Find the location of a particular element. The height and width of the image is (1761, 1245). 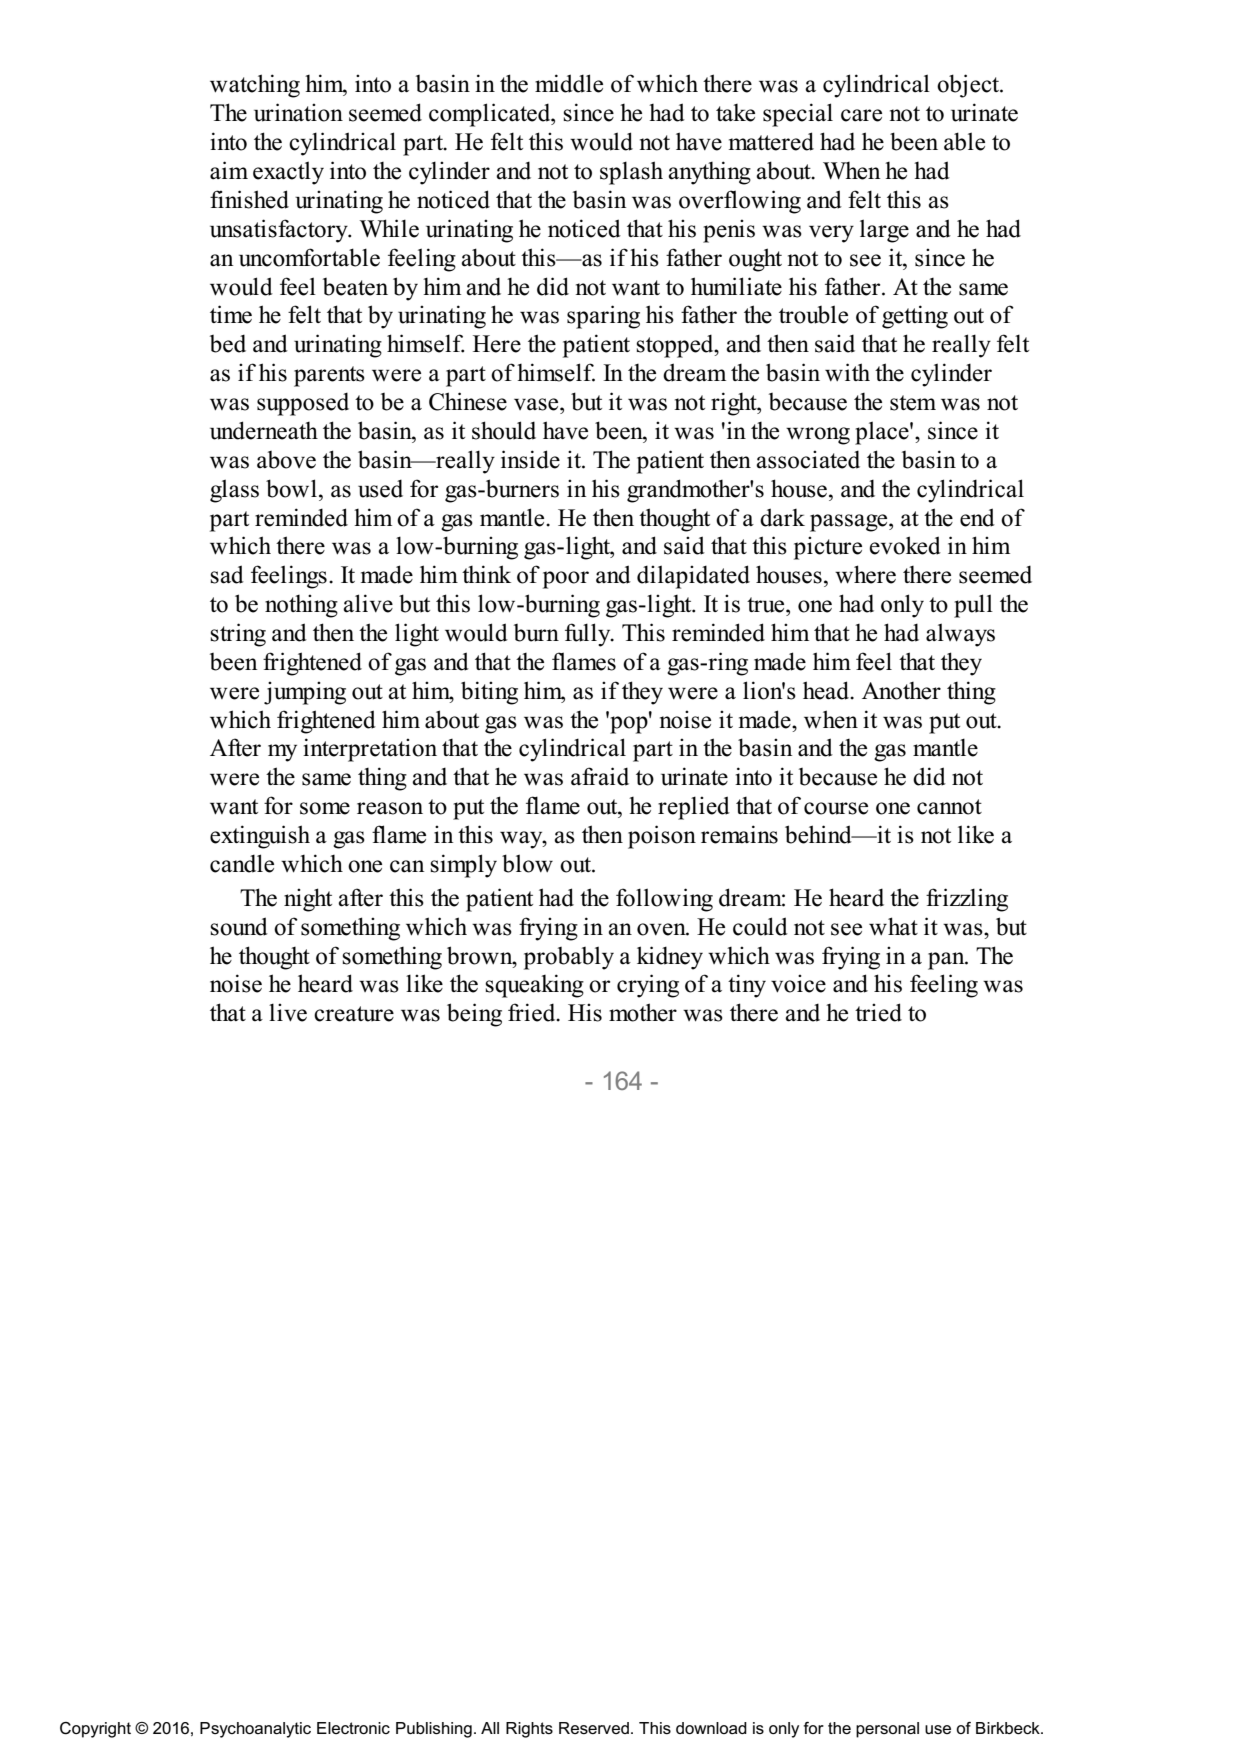

fully is located at coordinates (589, 635).
